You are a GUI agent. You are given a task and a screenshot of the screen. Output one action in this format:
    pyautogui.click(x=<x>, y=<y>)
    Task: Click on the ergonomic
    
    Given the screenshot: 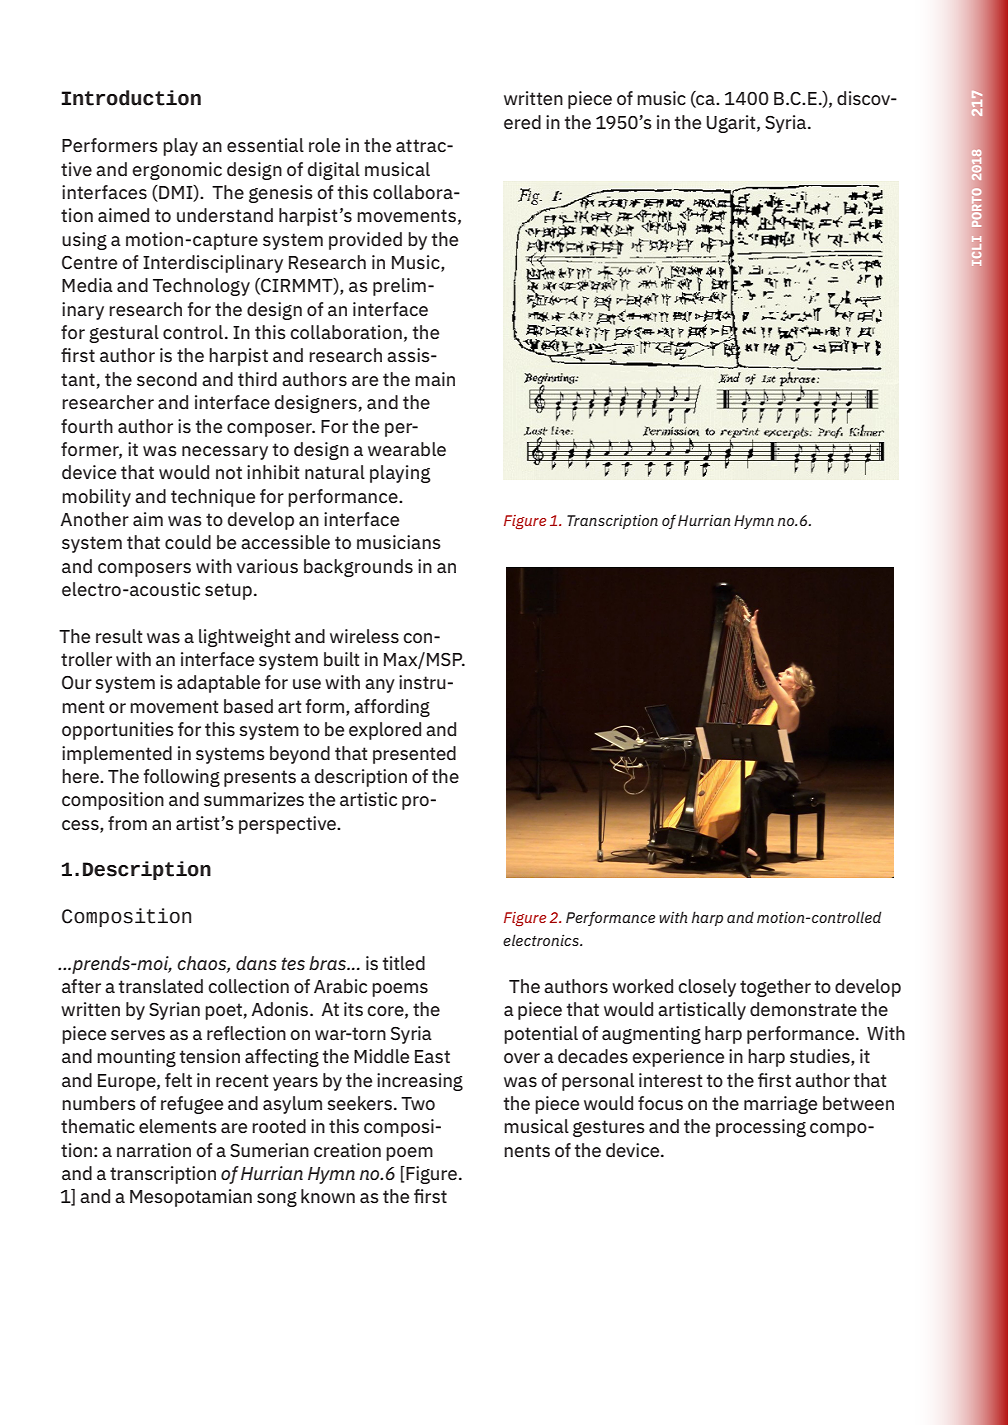 What is the action you would take?
    pyautogui.click(x=177, y=171)
